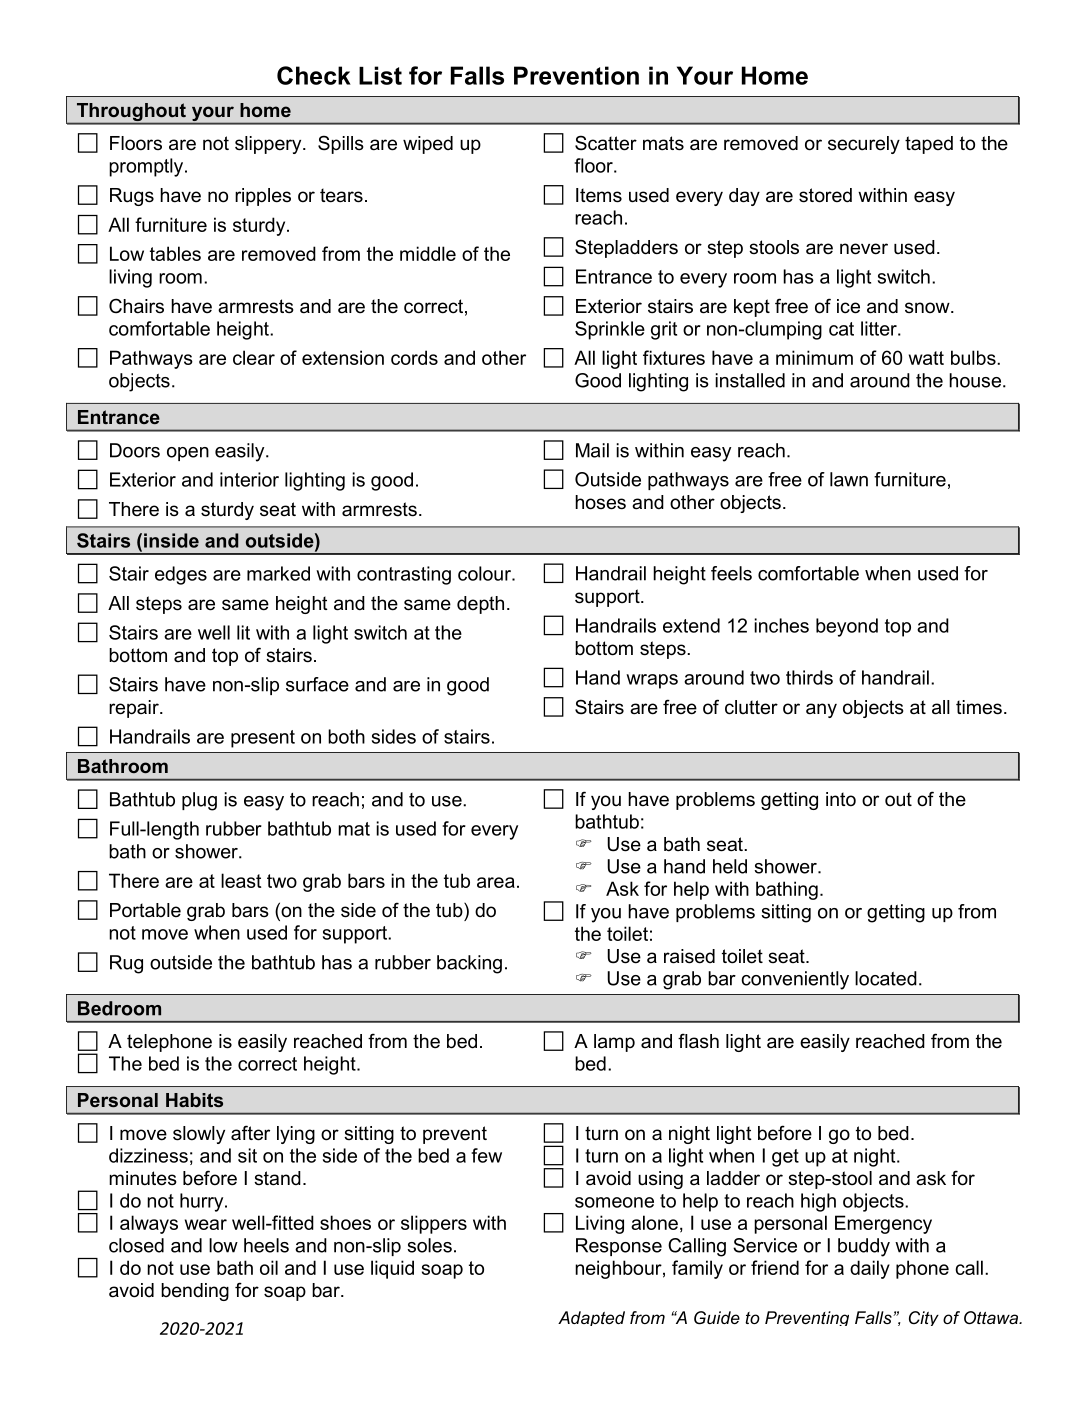 This screenshot has width=1085, height=1404. I want to click on Adapted, so click(591, 1318).
